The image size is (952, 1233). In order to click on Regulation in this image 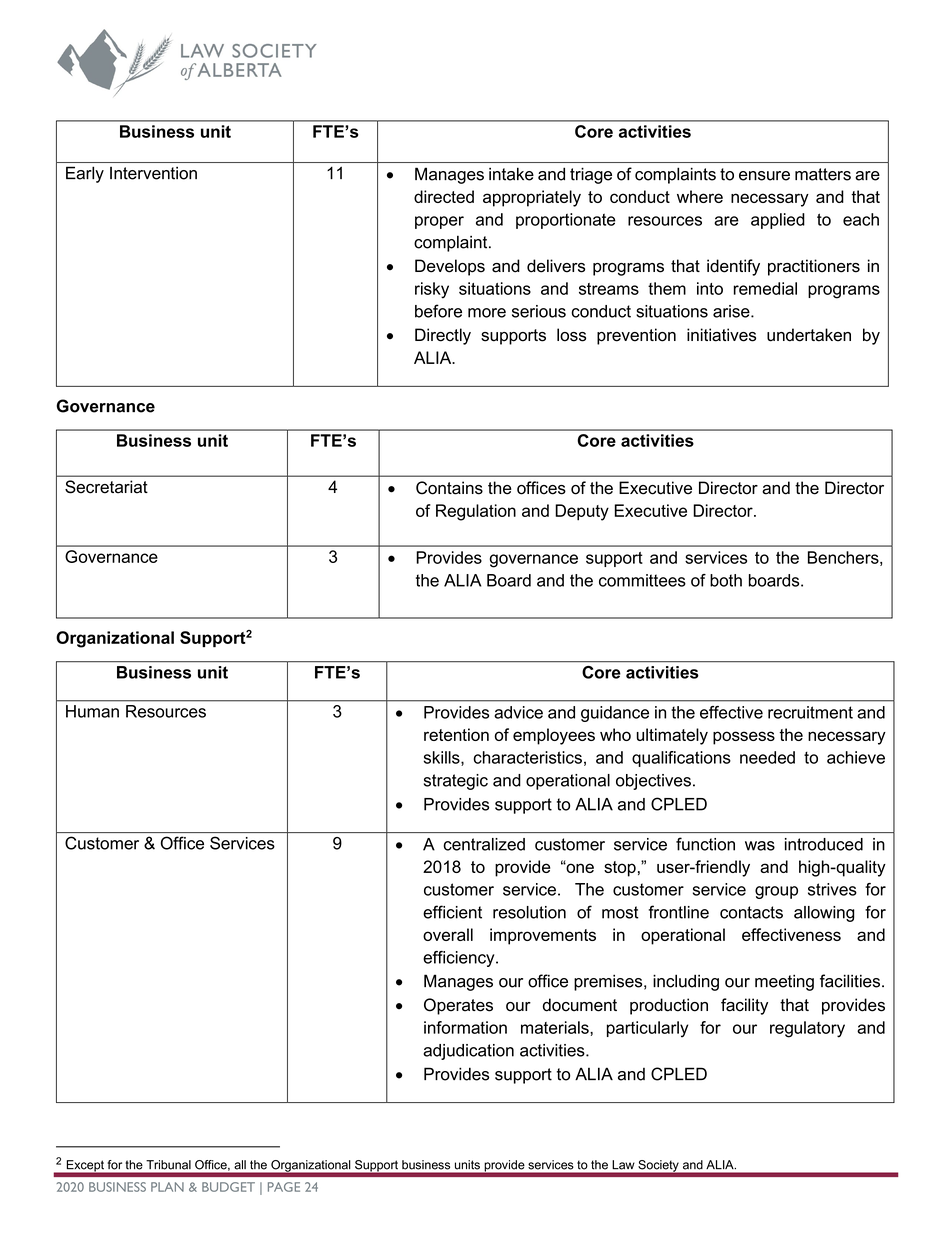, I will do `click(476, 512)`.
